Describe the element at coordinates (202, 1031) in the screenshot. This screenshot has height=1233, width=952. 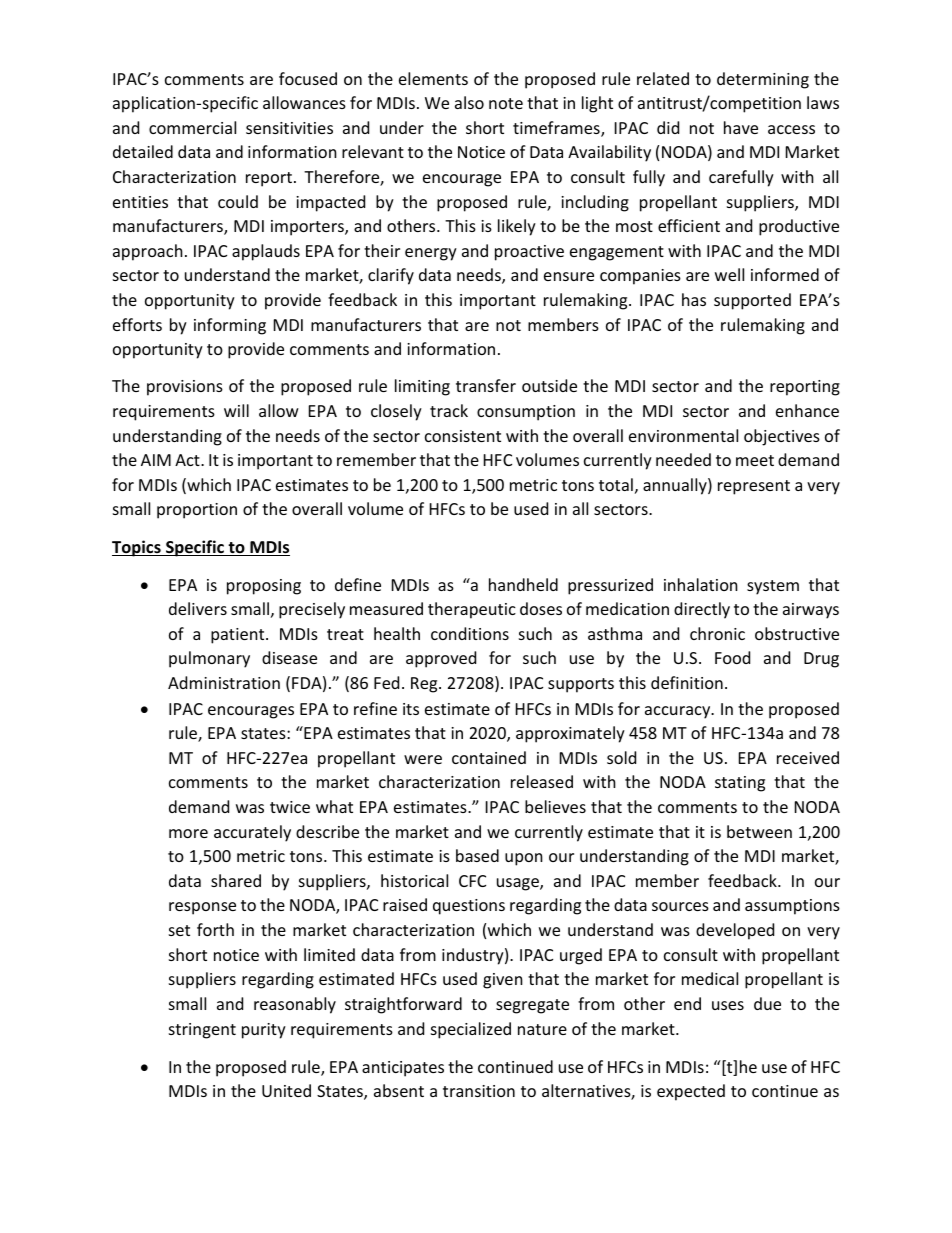
I see `stringent` at that location.
